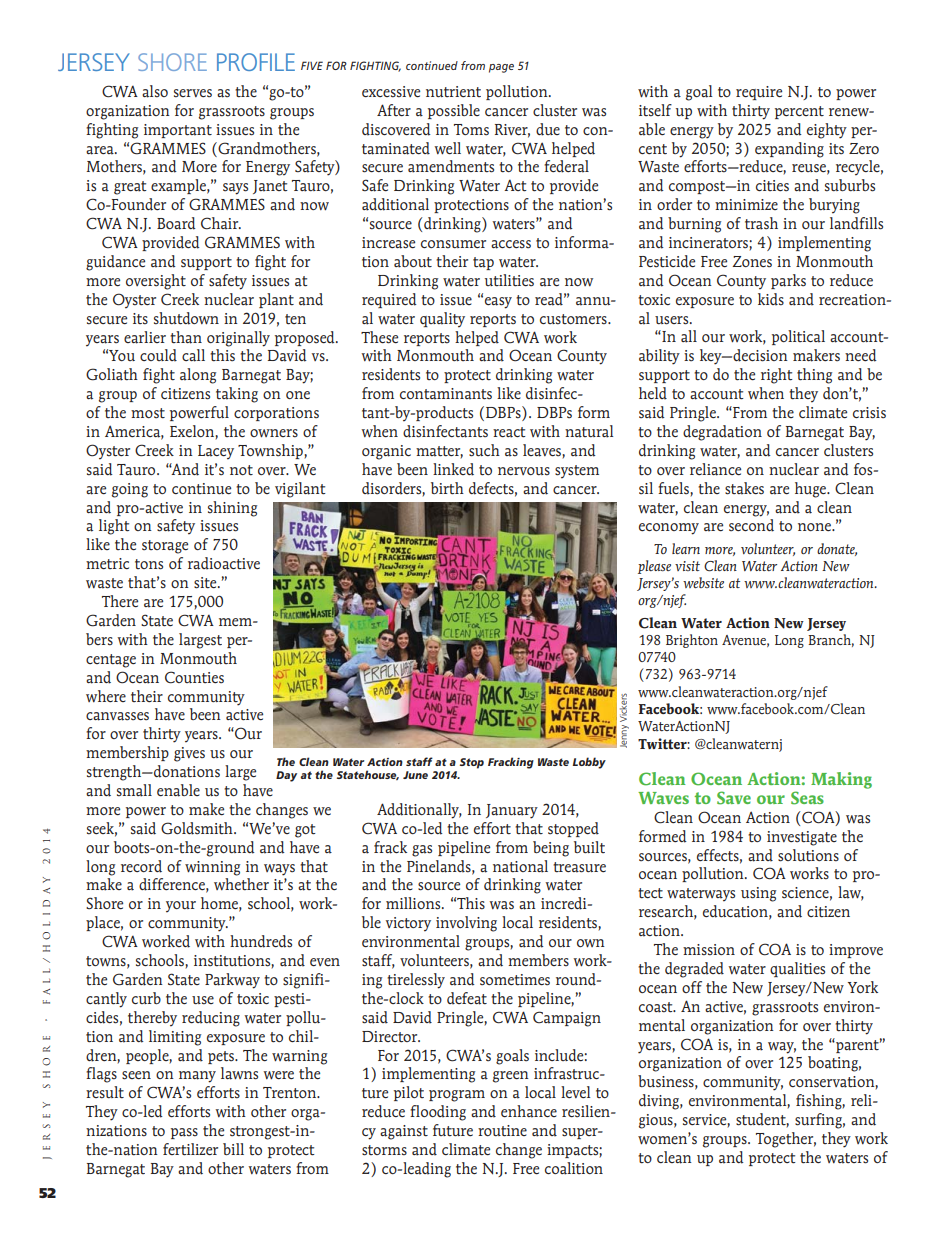  What do you see at coordinates (193, 93) in the screenshot?
I see `serves` at bounding box center [193, 93].
